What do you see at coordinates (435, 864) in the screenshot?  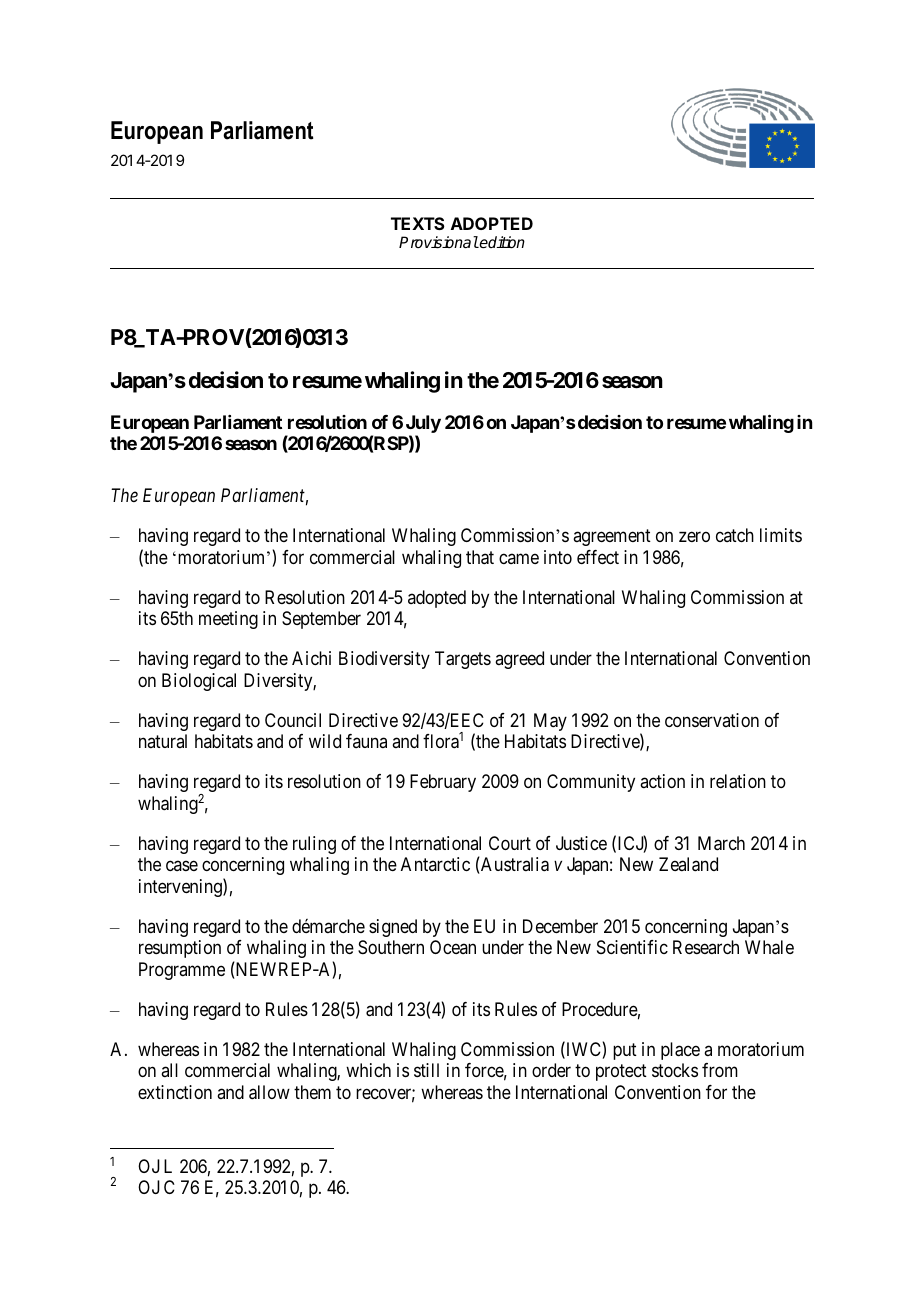 I see `Antarctic` at bounding box center [435, 864].
